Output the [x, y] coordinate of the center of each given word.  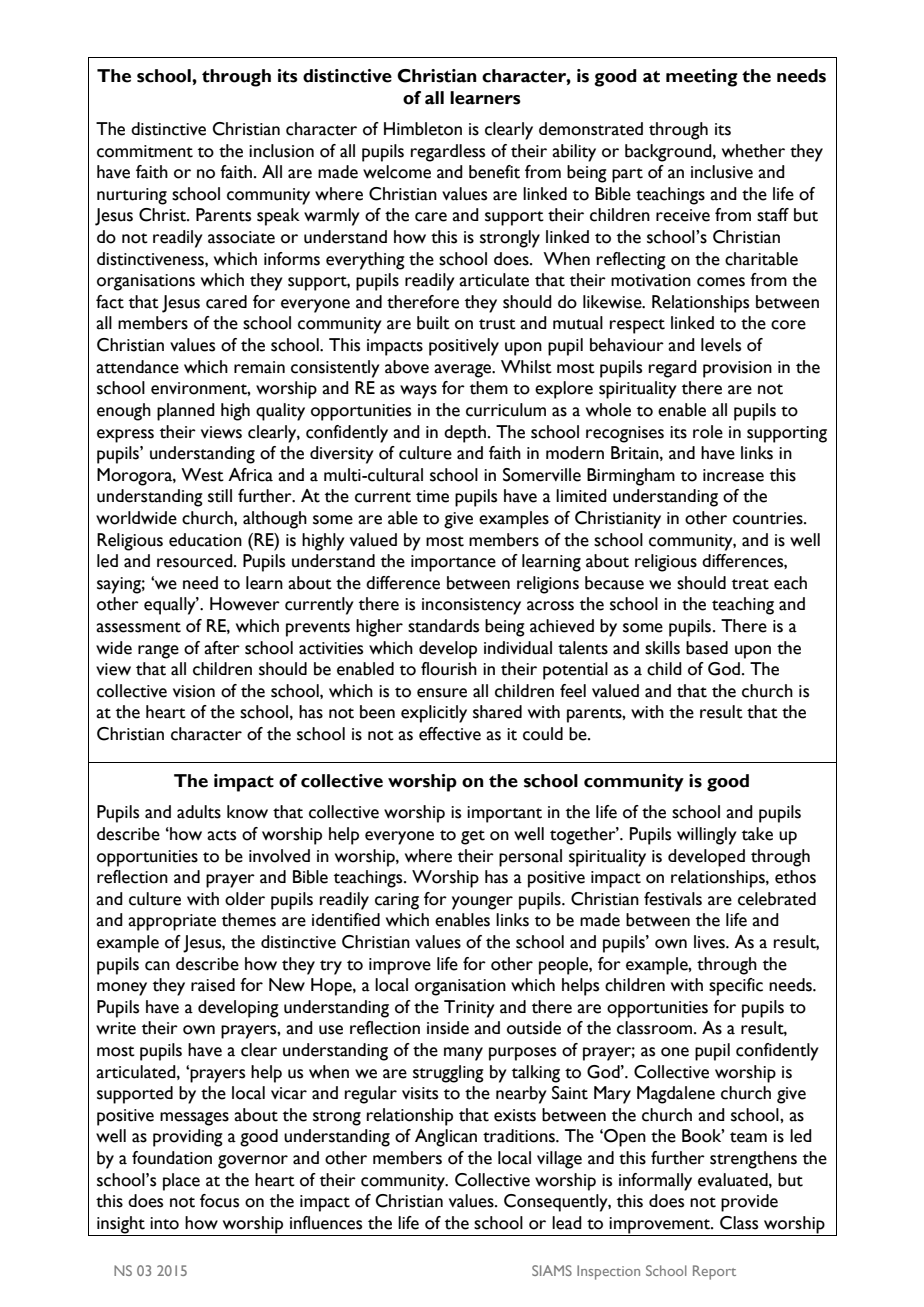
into [164, 1223]
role [708, 432]
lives [710, 942]
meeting [702, 78]
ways [418, 392]
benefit [494, 172]
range [158, 652]
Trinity [469, 1009]
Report [714, 1272]
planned [186, 412]
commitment [145, 151]
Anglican [446, 1138]
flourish [449, 669]
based [707, 648]
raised [213, 985]
